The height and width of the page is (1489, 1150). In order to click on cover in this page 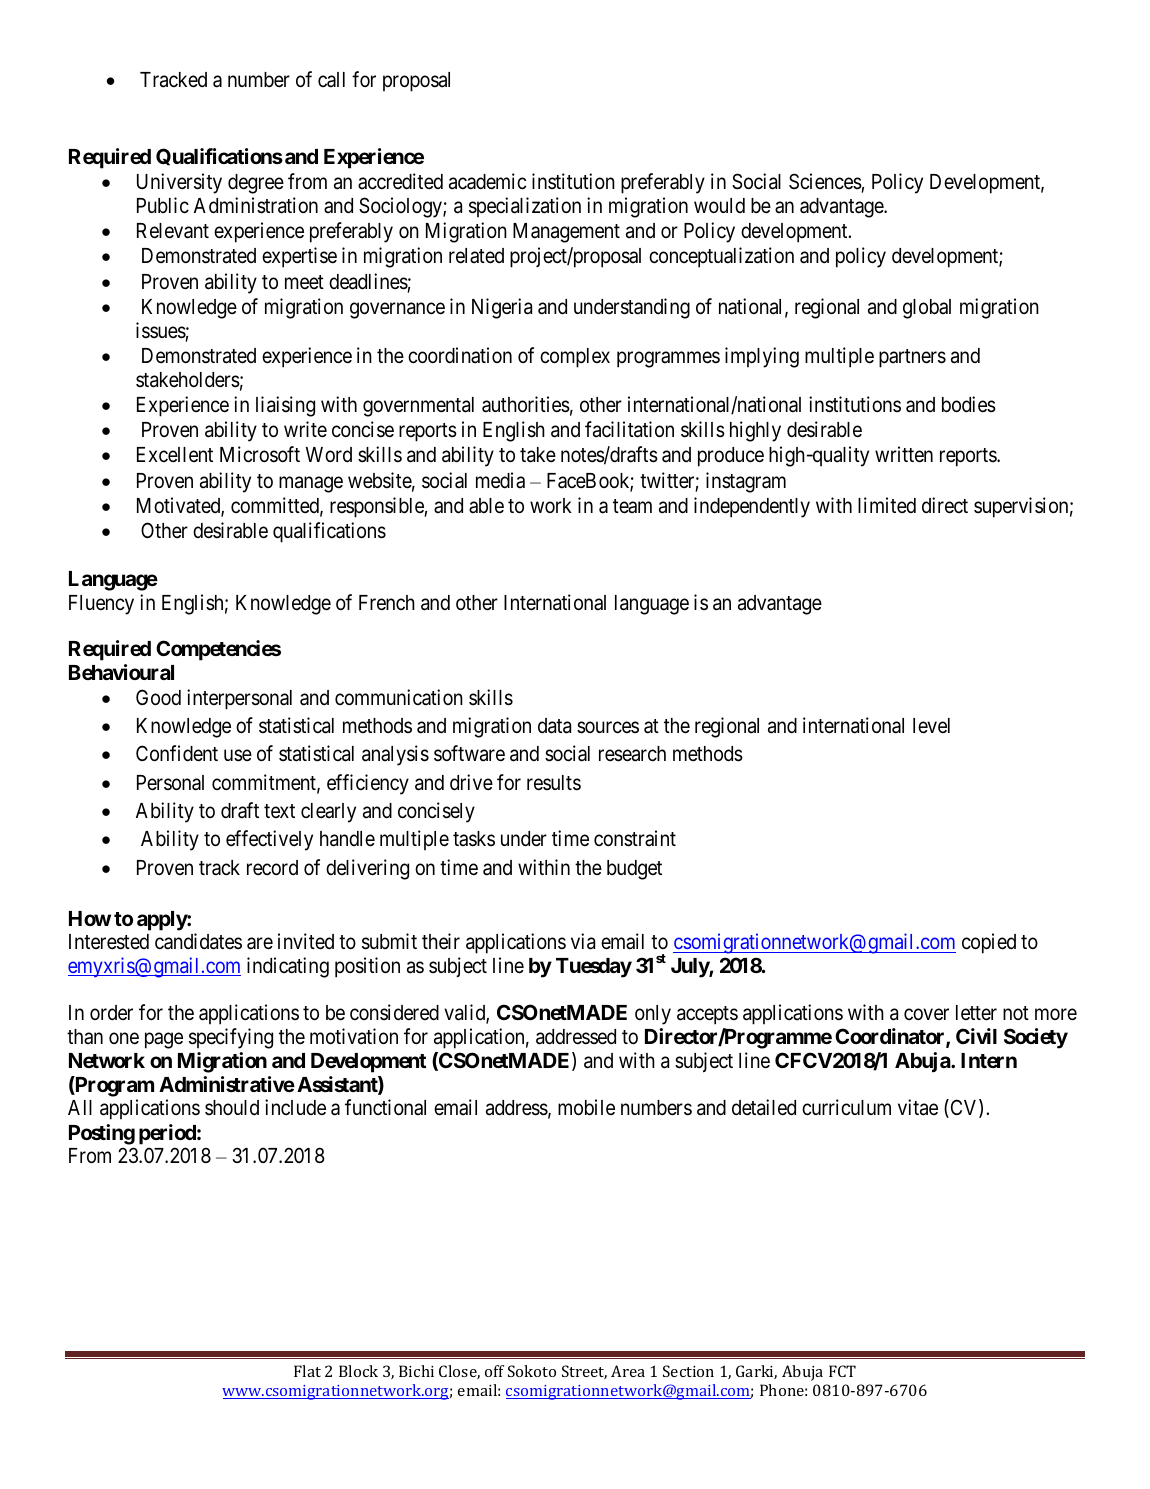, I will do `click(926, 1014)`.
